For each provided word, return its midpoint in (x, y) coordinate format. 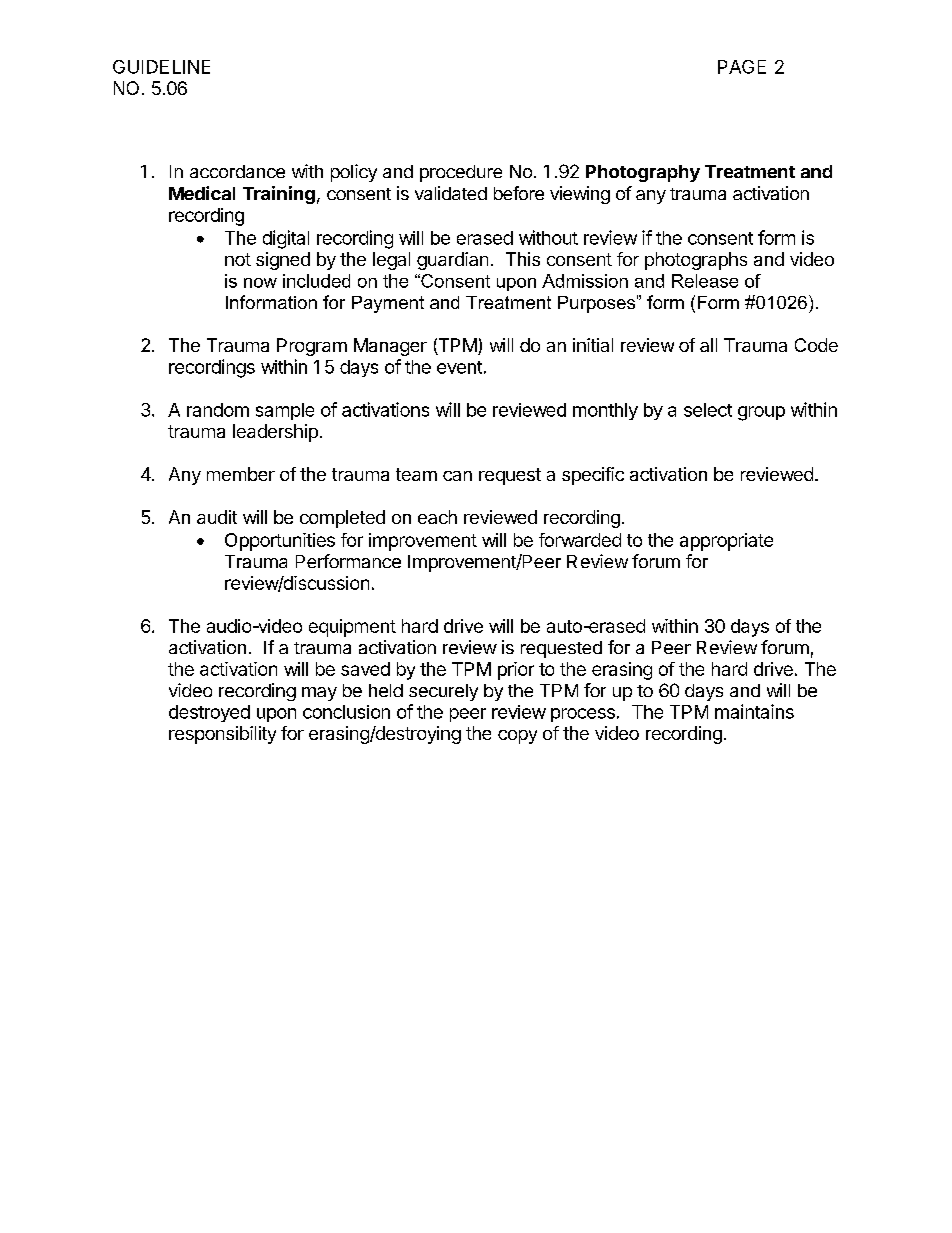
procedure (461, 173)
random (218, 410)
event (459, 367)
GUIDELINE (161, 67)
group (761, 413)
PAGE (742, 67)
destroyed (209, 713)
